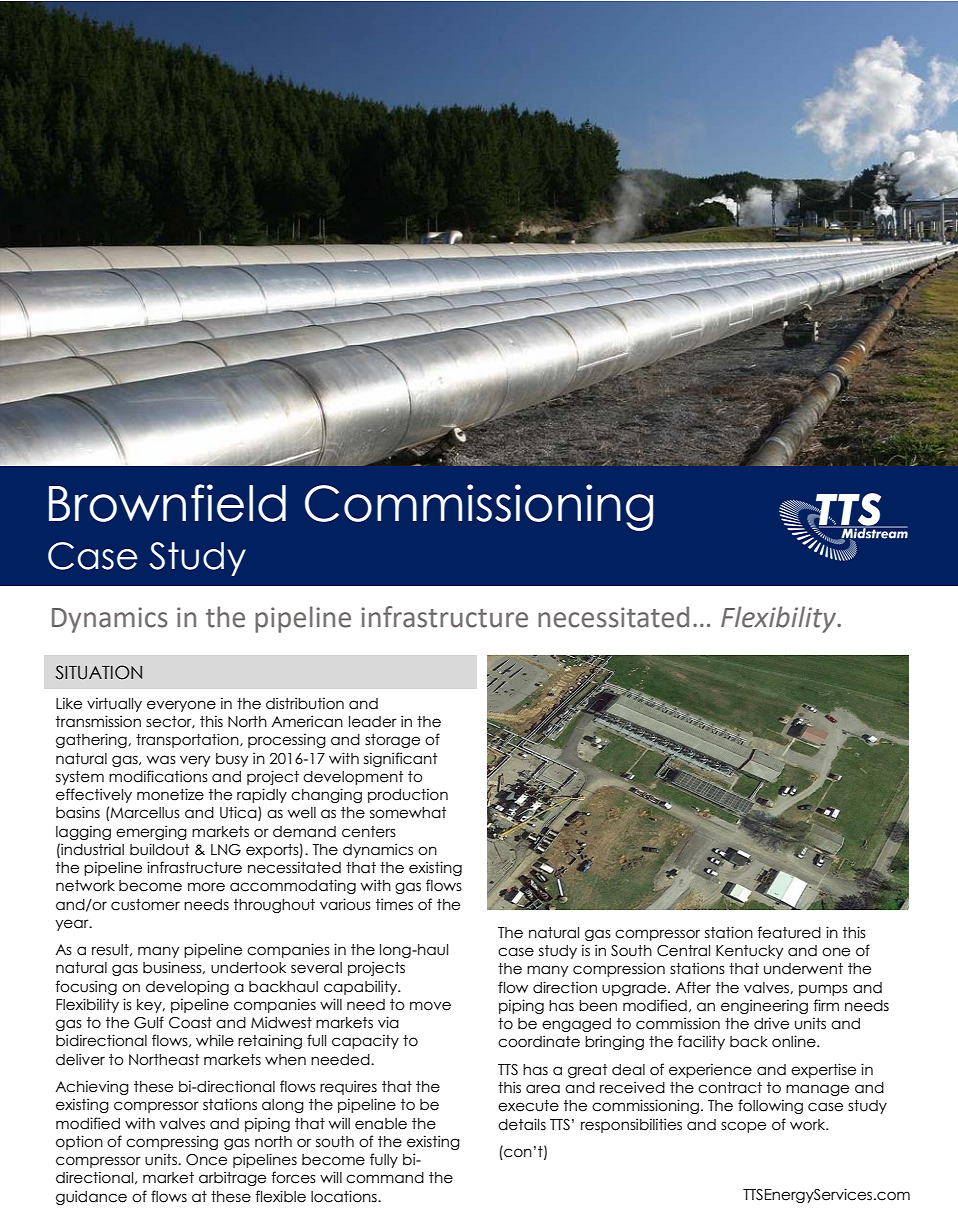 This image has width=958, height=1232. What do you see at coordinates (151, 832) in the image?
I see `emerging` at bounding box center [151, 832].
